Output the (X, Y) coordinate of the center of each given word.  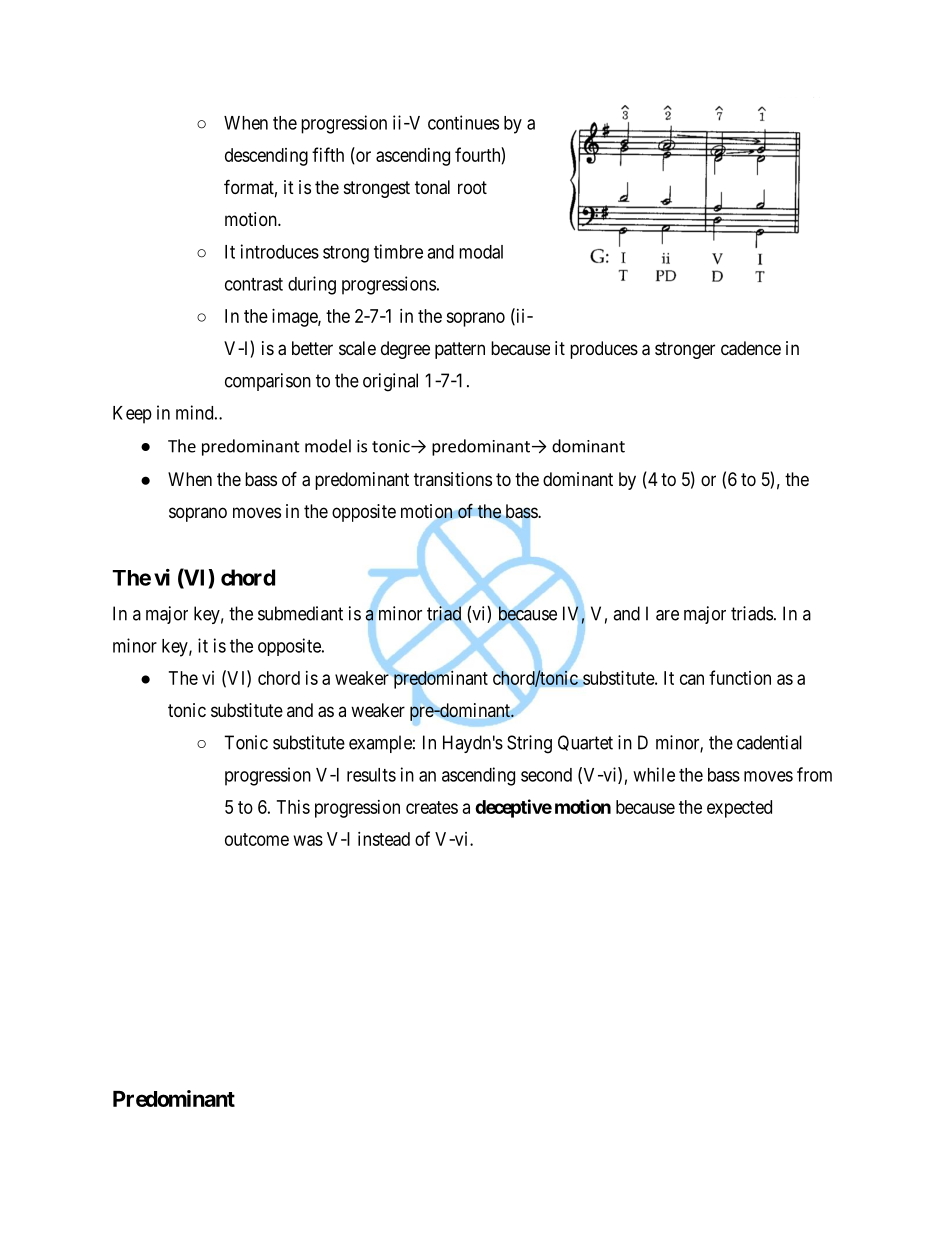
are (667, 615)
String (529, 744)
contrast (254, 284)
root (472, 187)
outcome (257, 839)
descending (266, 157)
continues (463, 122)
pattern (460, 350)
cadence (751, 348)
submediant (300, 613)
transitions (453, 479)
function (740, 677)
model (328, 446)
